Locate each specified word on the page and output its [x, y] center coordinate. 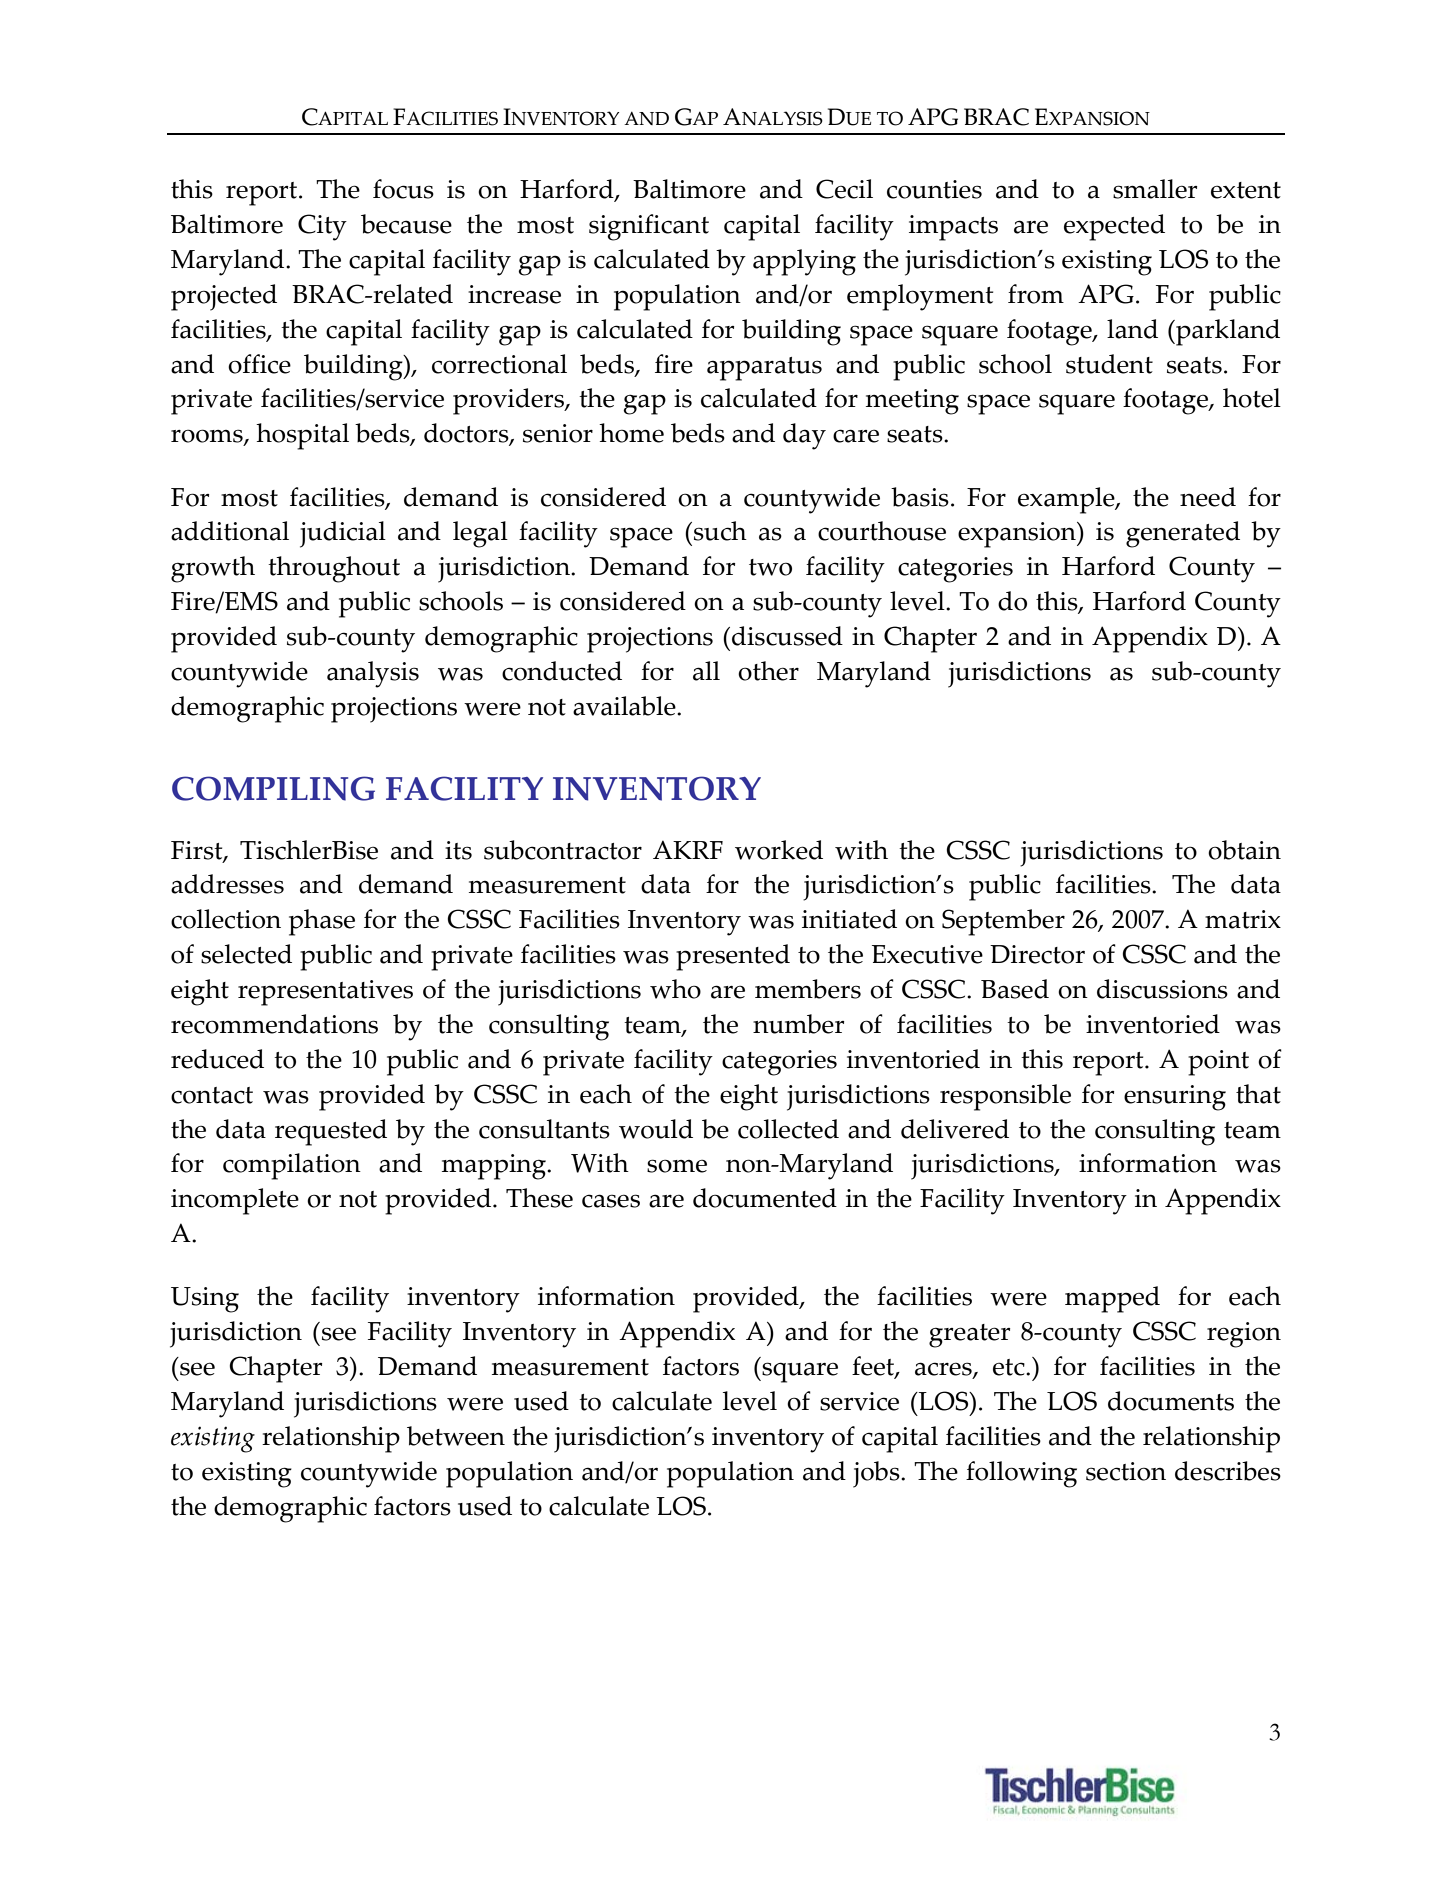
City [322, 227]
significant [649, 227]
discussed [787, 636]
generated [1183, 534]
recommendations [274, 1024]
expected [1114, 227]
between [456, 1436]
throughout [334, 569]
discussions [1162, 989]
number [799, 1024]
